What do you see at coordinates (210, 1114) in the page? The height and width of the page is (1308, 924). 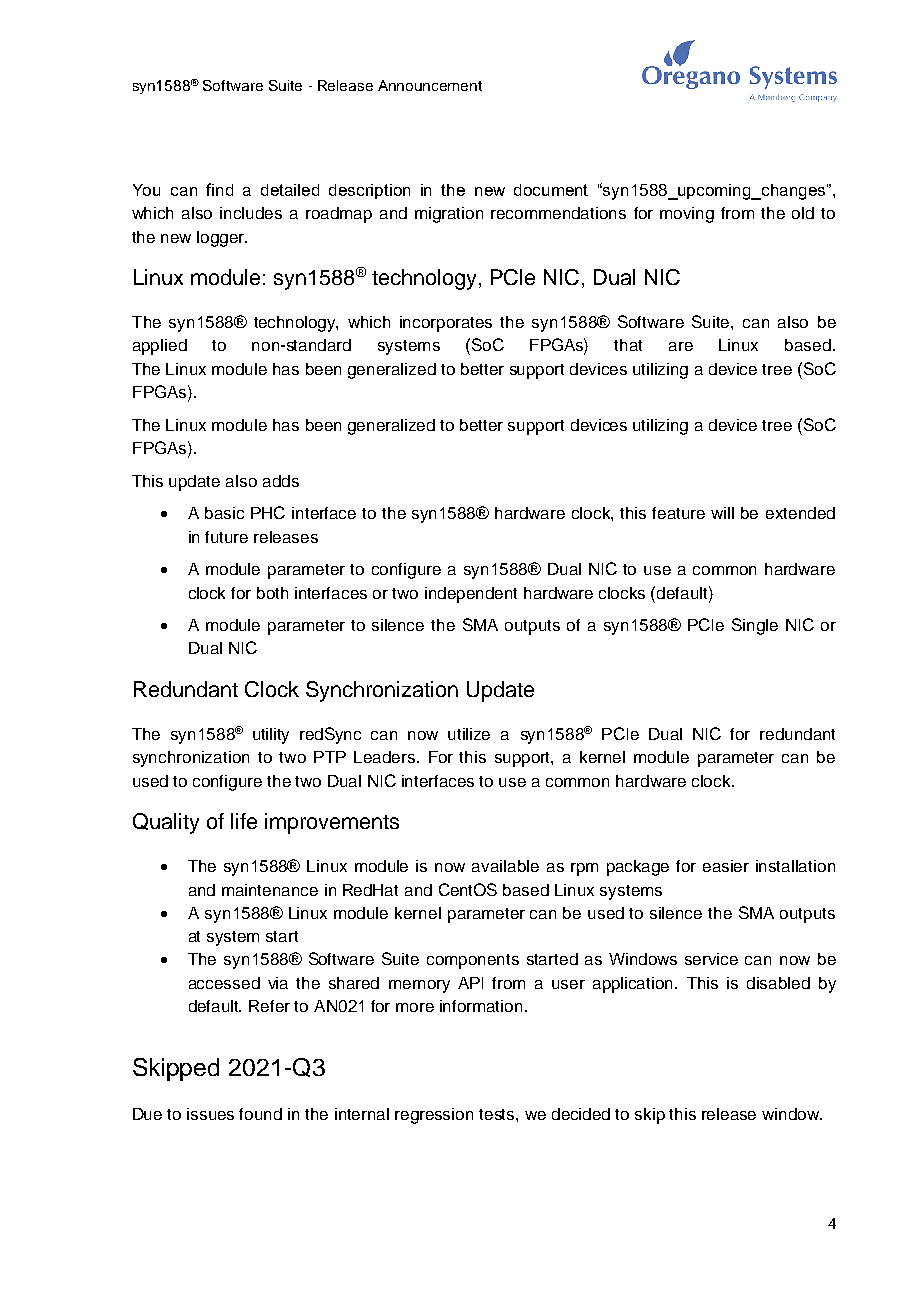 I see `issues` at bounding box center [210, 1114].
